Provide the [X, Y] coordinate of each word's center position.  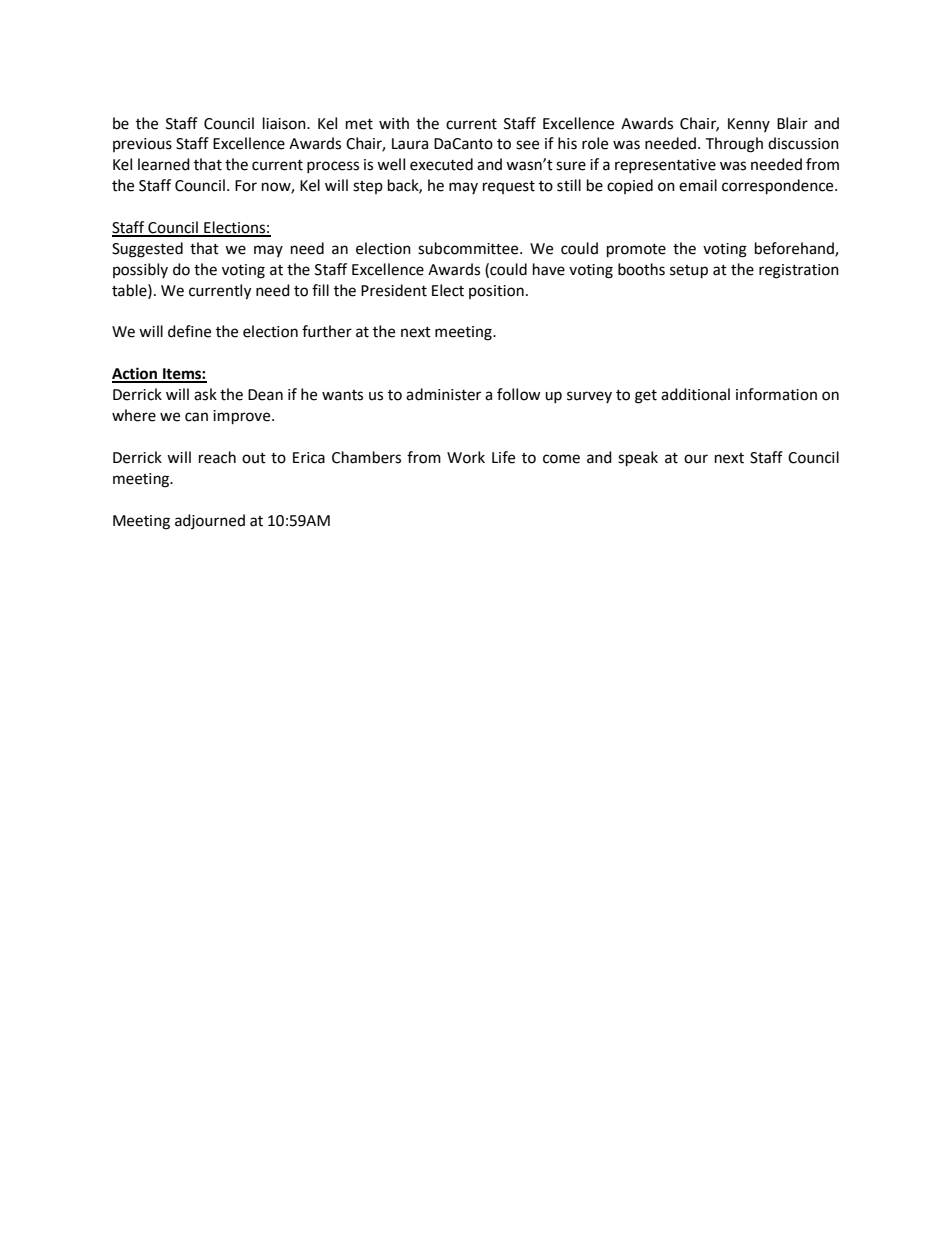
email [698, 185]
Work [466, 457]
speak [638, 459]
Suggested [147, 250]
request [509, 187]
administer [443, 394]
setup [689, 272]
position [496, 292]
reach [217, 457]
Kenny [749, 125]
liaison [285, 123]
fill [320, 290]
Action [136, 374]
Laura [410, 144]
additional [695, 394]
